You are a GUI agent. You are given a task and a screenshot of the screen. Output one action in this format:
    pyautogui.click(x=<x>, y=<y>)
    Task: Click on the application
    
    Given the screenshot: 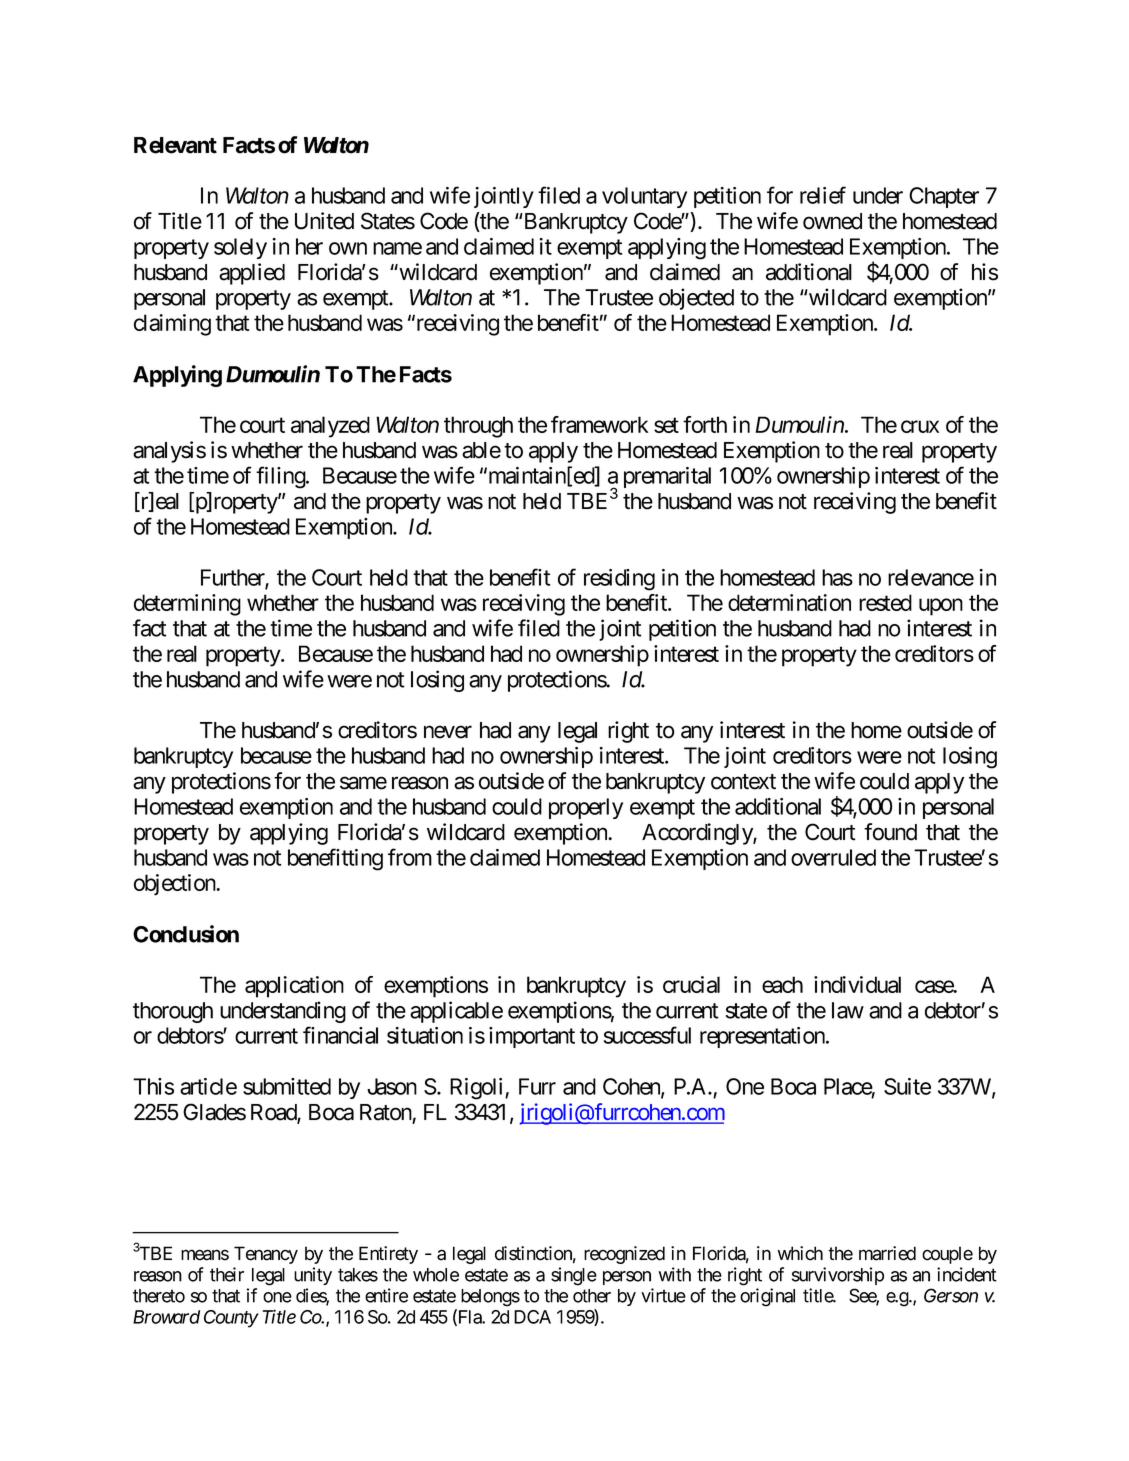 What is the action you would take?
    pyautogui.click(x=294, y=987)
